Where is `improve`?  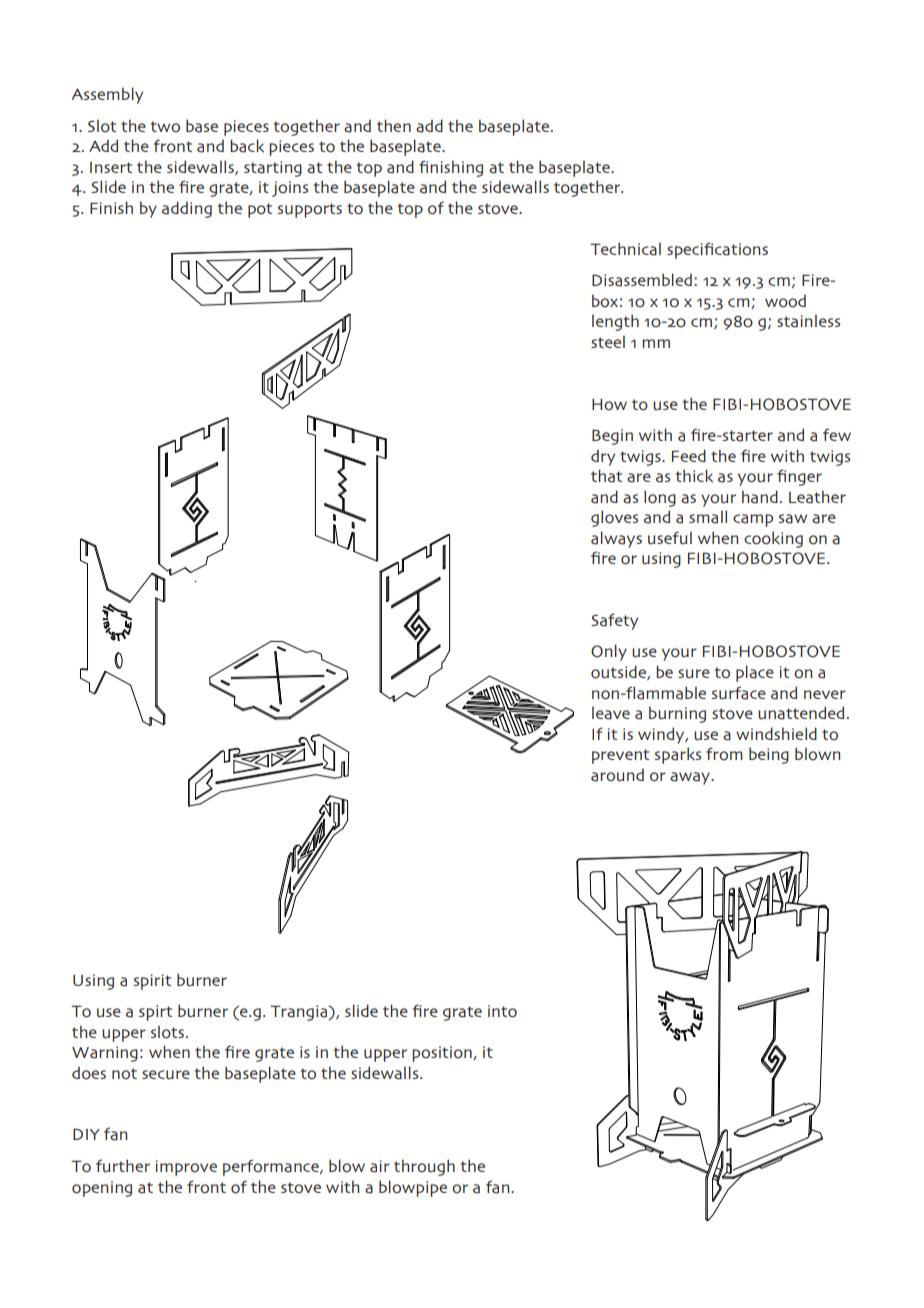
improve is located at coordinates (186, 1168).
